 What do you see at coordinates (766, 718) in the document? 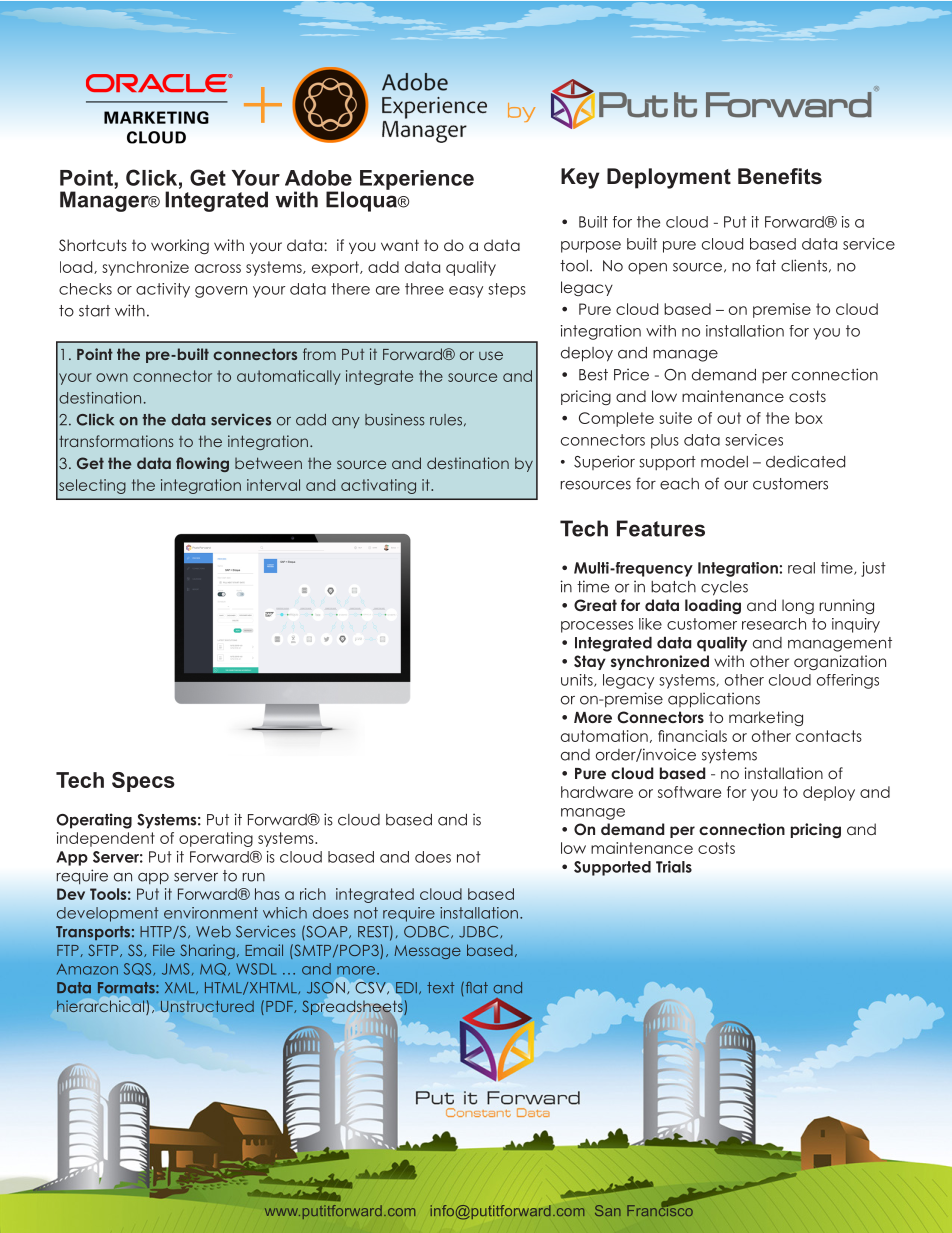
I see `marketing` at bounding box center [766, 718].
